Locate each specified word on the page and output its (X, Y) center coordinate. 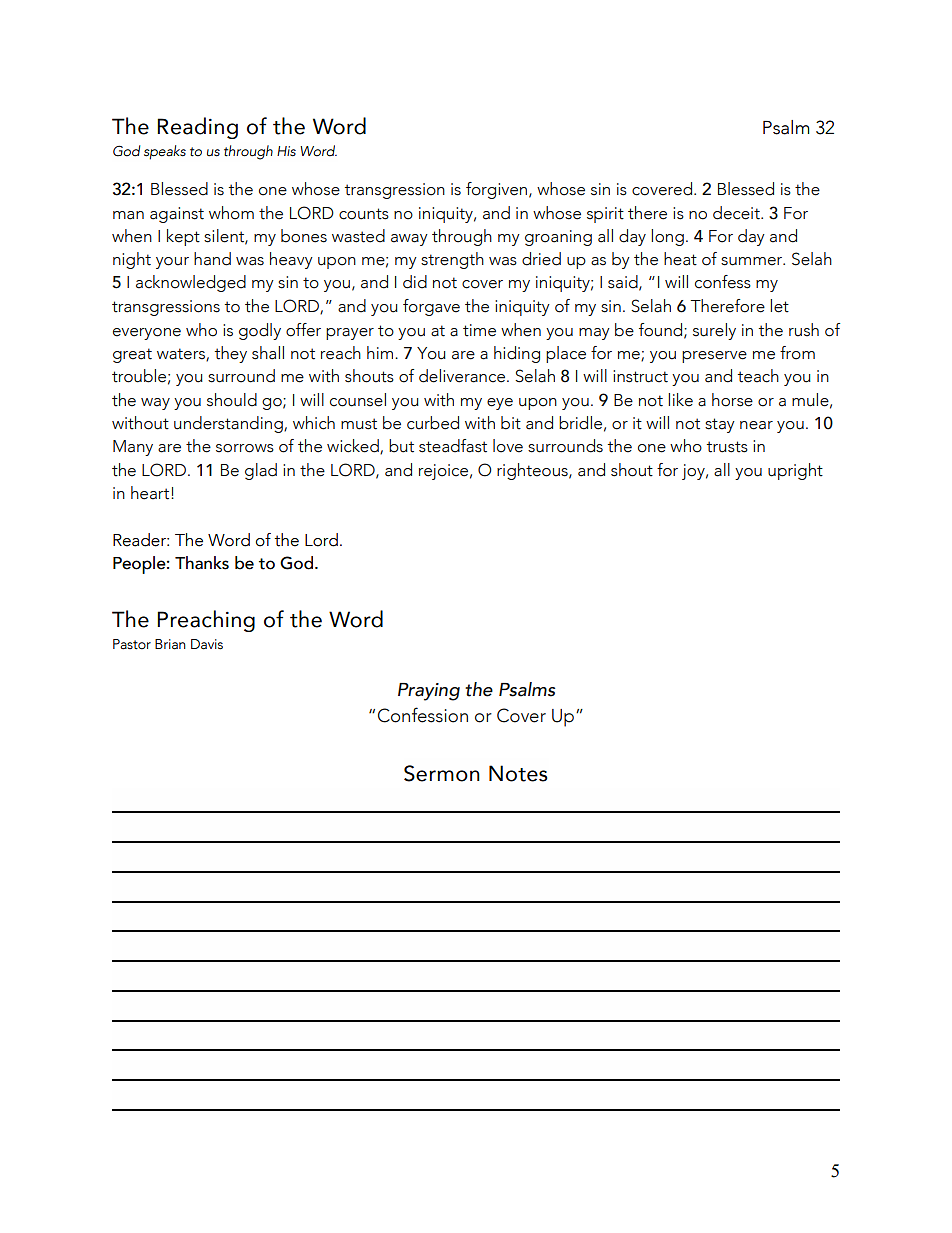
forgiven (498, 190)
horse (732, 400)
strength (452, 260)
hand (212, 259)
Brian (170, 644)
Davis (207, 644)
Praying (429, 692)
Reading (197, 128)
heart (150, 493)
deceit (737, 213)
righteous (533, 471)
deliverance (462, 376)
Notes (518, 773)
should (232, 400)
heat (680, 259)
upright (795, 471)
